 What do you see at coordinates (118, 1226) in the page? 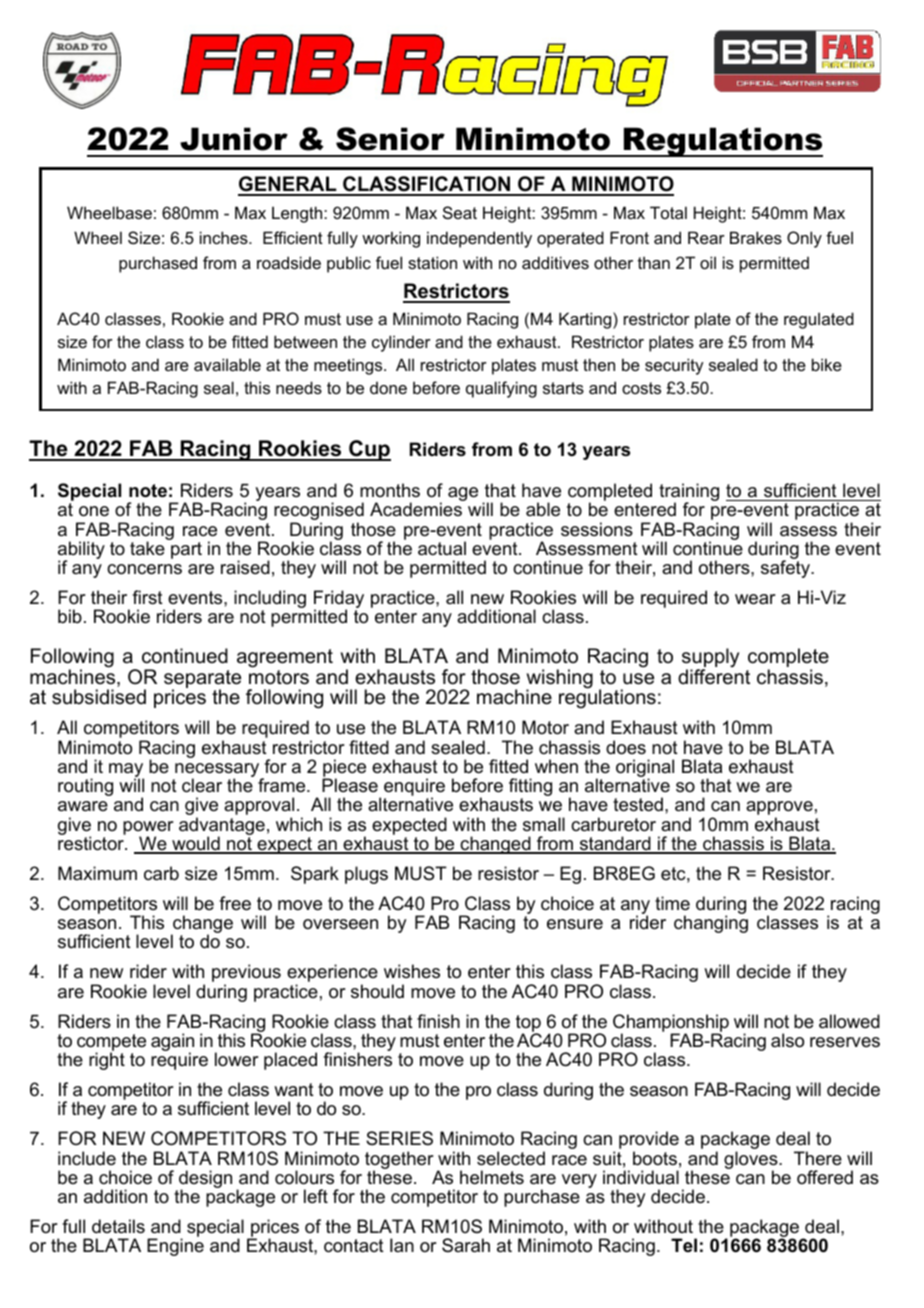
I see `details` at bounding box center [118, 1226].
